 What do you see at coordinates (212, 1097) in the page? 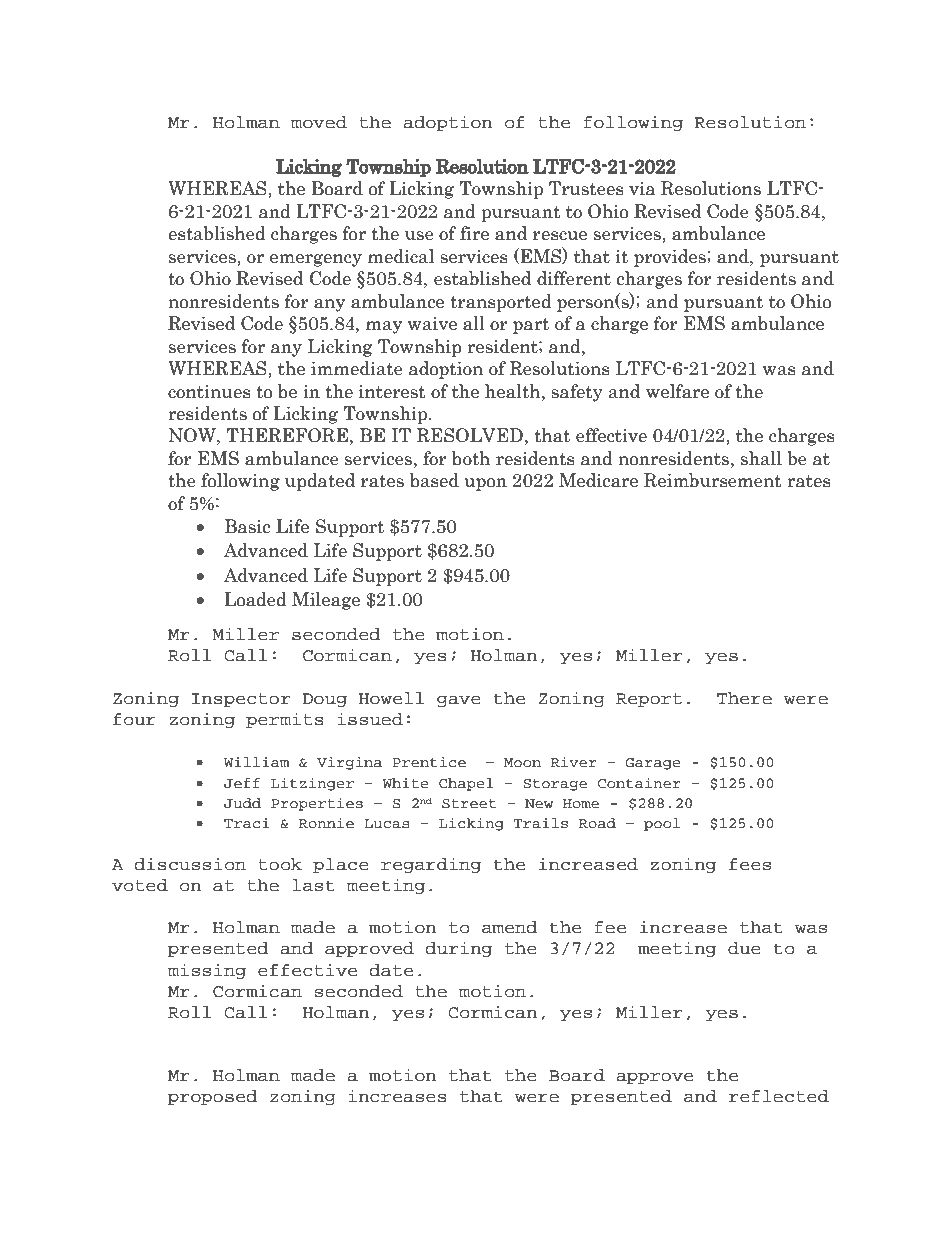
I see `proposed` at bounding box center [212, 1097].
